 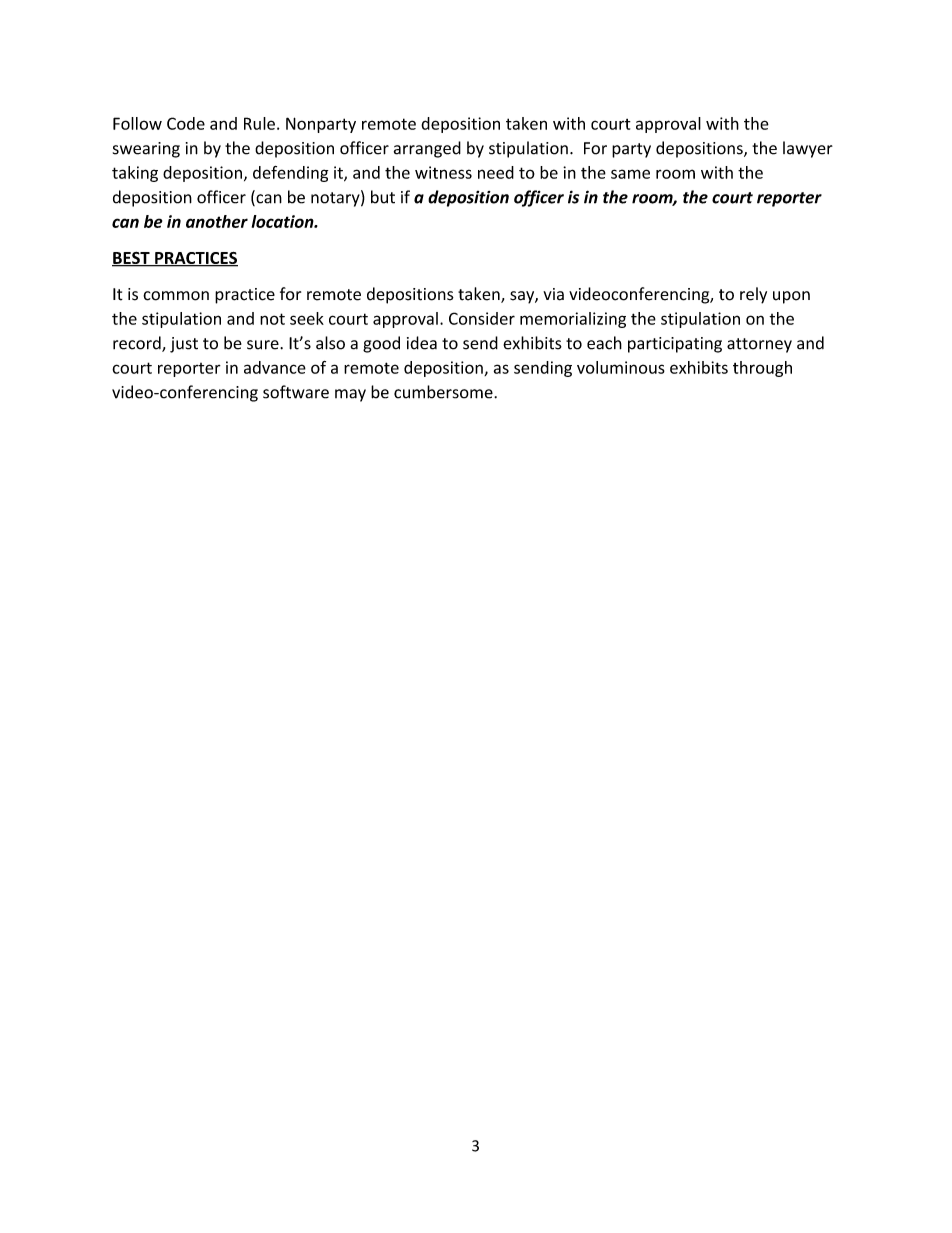 What do you see at coordinates (753, 295) in the screenshot?
I see `rely` at bounding box center [753, 295].
